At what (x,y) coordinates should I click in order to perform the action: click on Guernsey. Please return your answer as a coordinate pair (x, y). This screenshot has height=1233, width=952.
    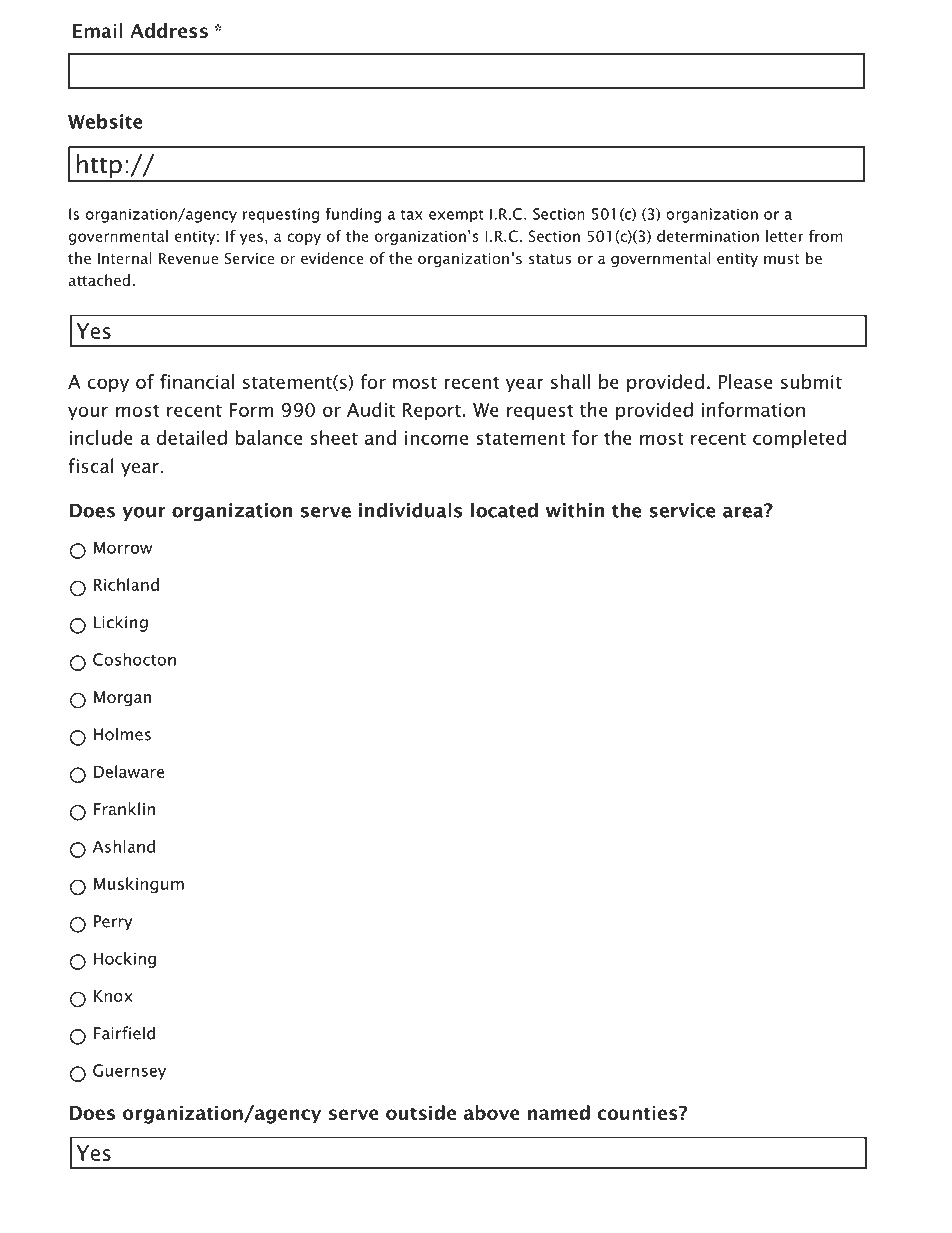
    Looking at the image, I should click on (129, 1072).
